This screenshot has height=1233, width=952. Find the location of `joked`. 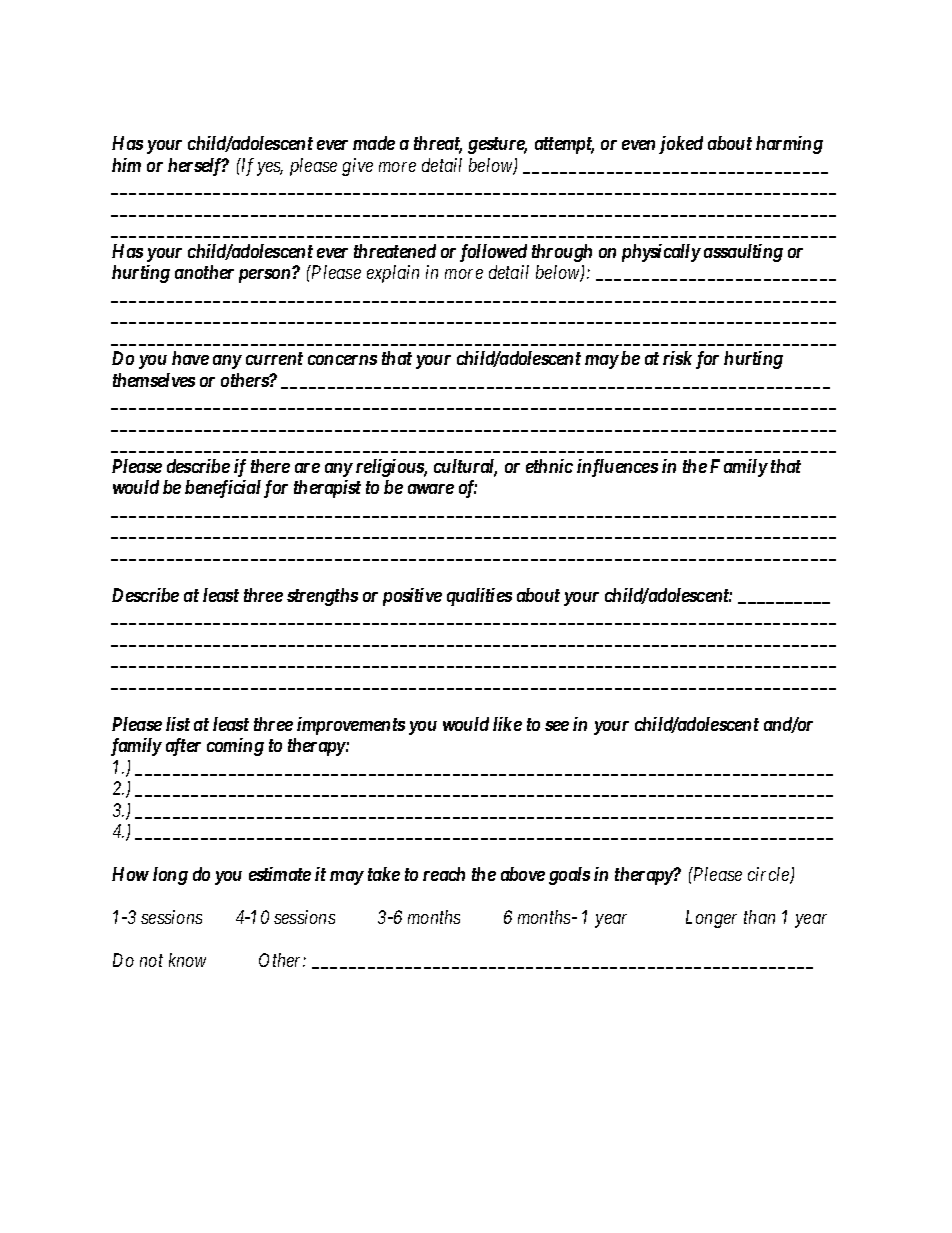

joked is located at coordinates (681, 145).
